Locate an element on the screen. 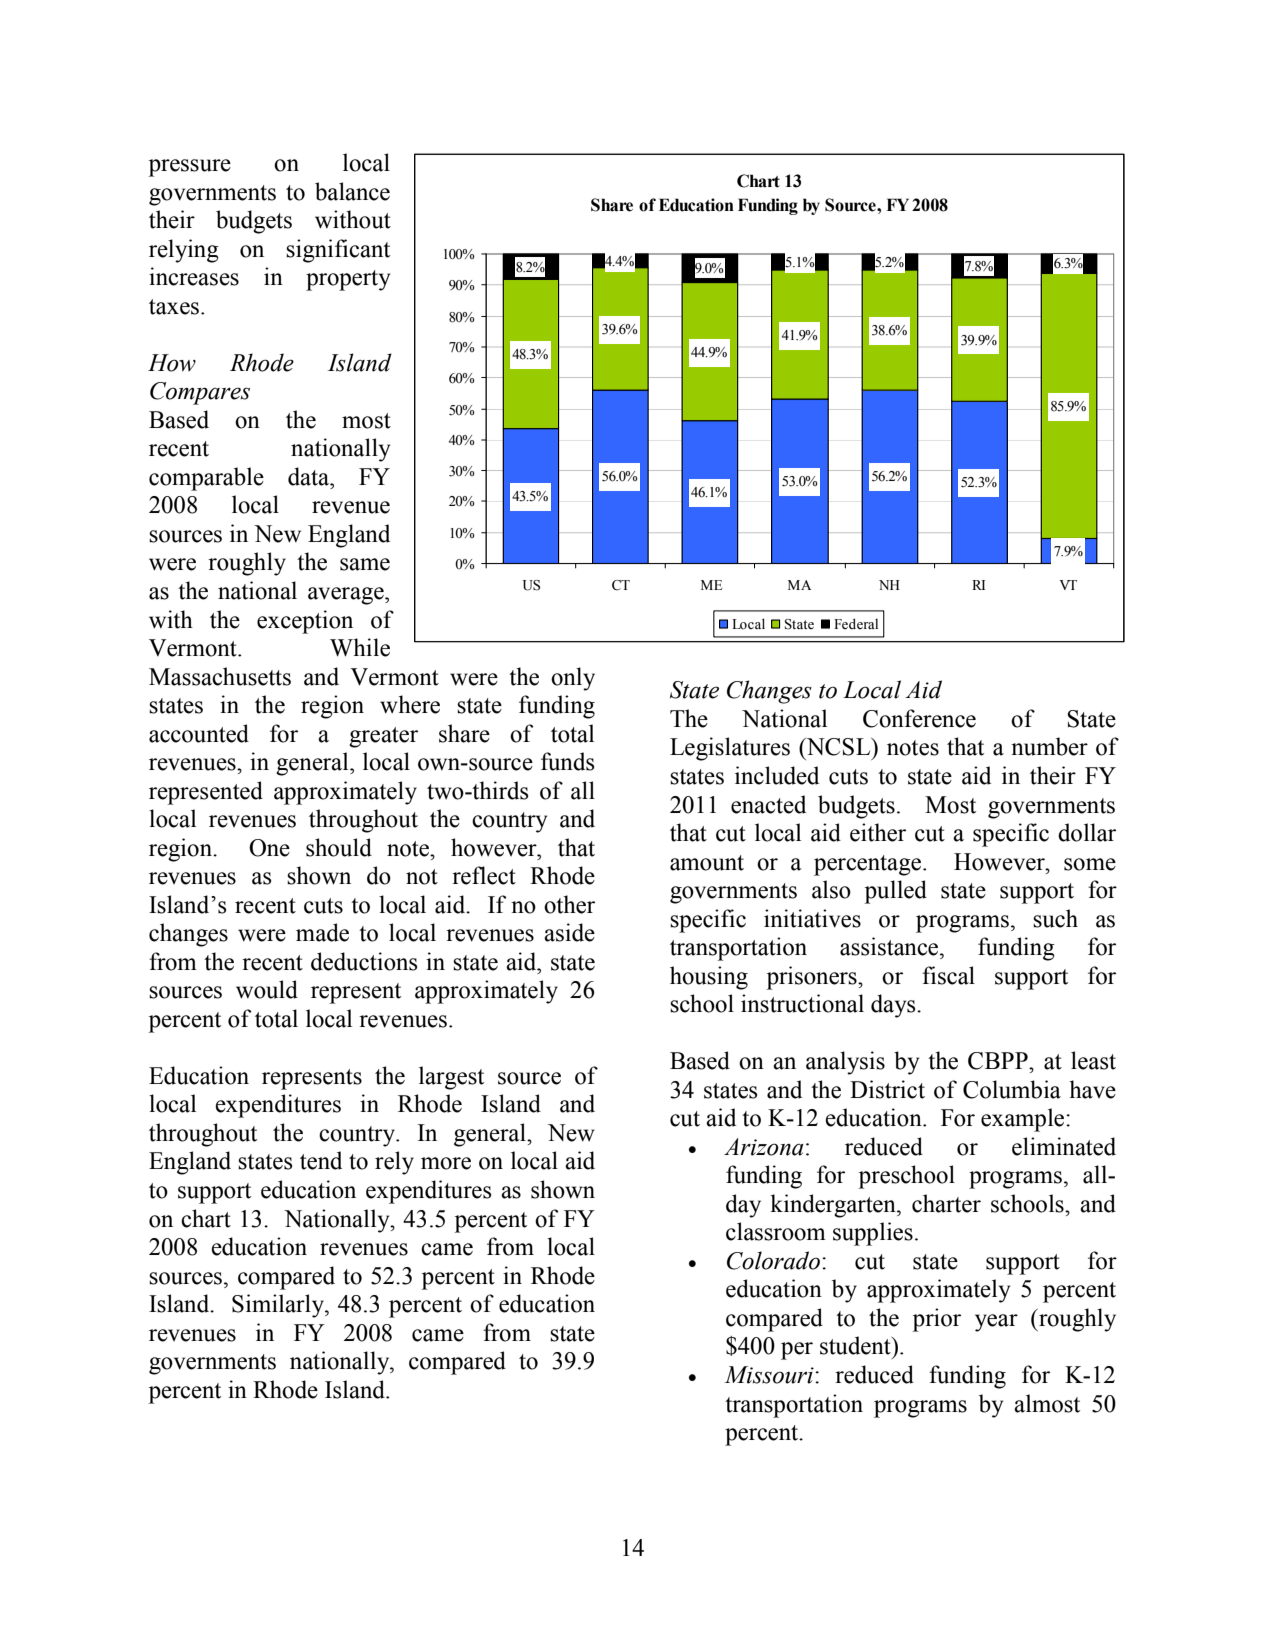 The image size is (1265, 1637). aside is located at coordinates (569, 932).
